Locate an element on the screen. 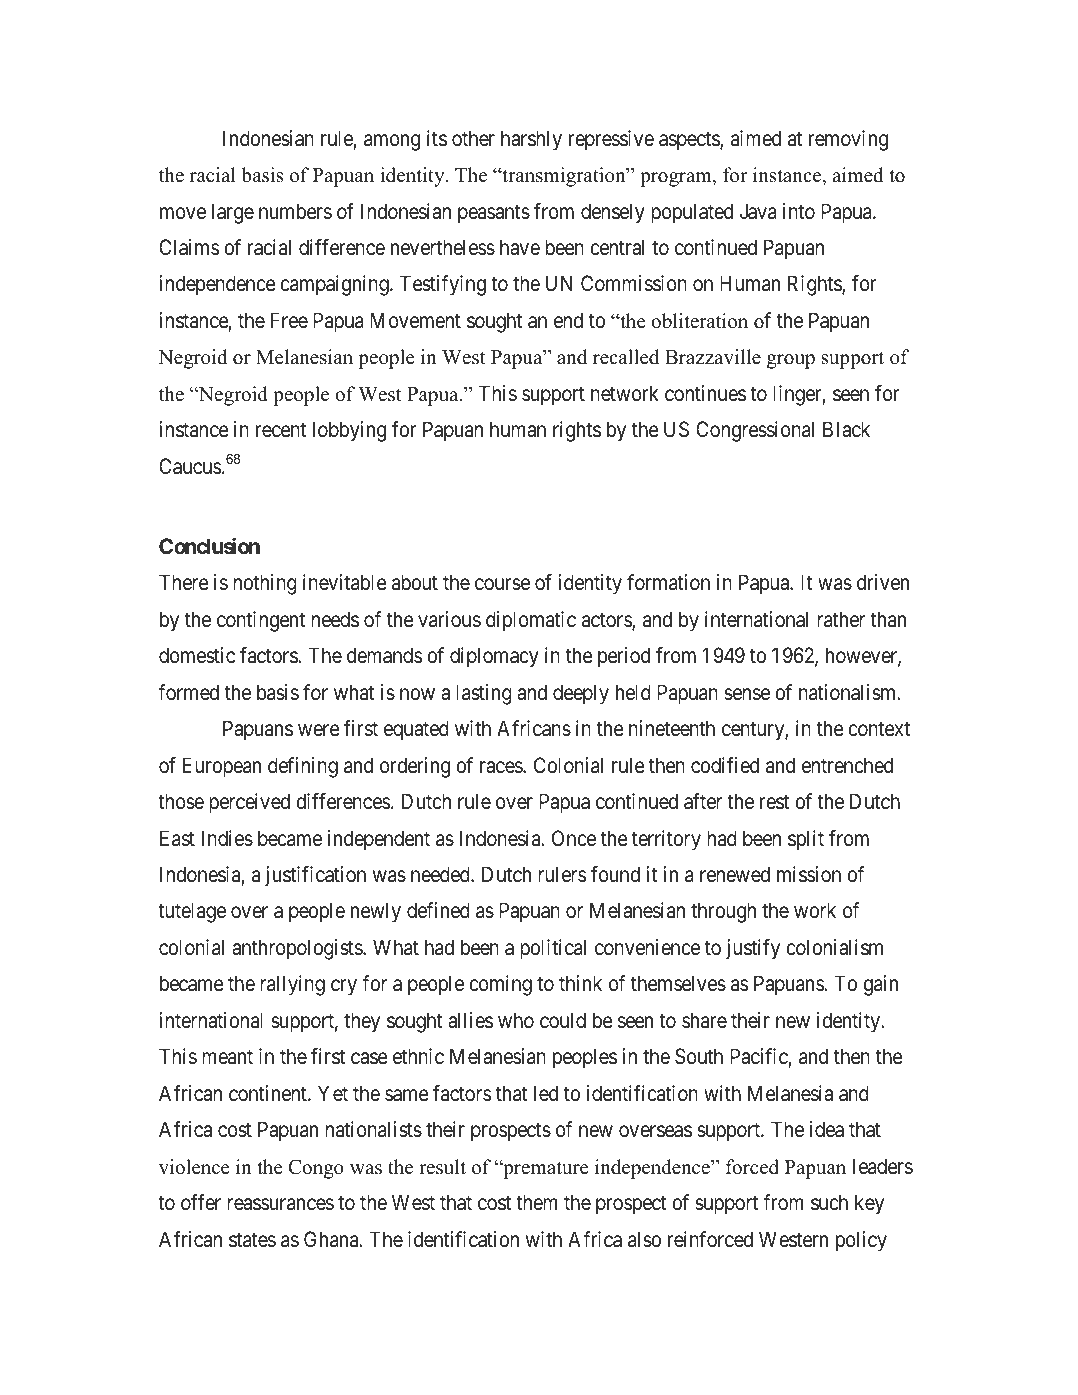 The image size is (1078, 1395). deeply is located at coordinates (581, 694).
